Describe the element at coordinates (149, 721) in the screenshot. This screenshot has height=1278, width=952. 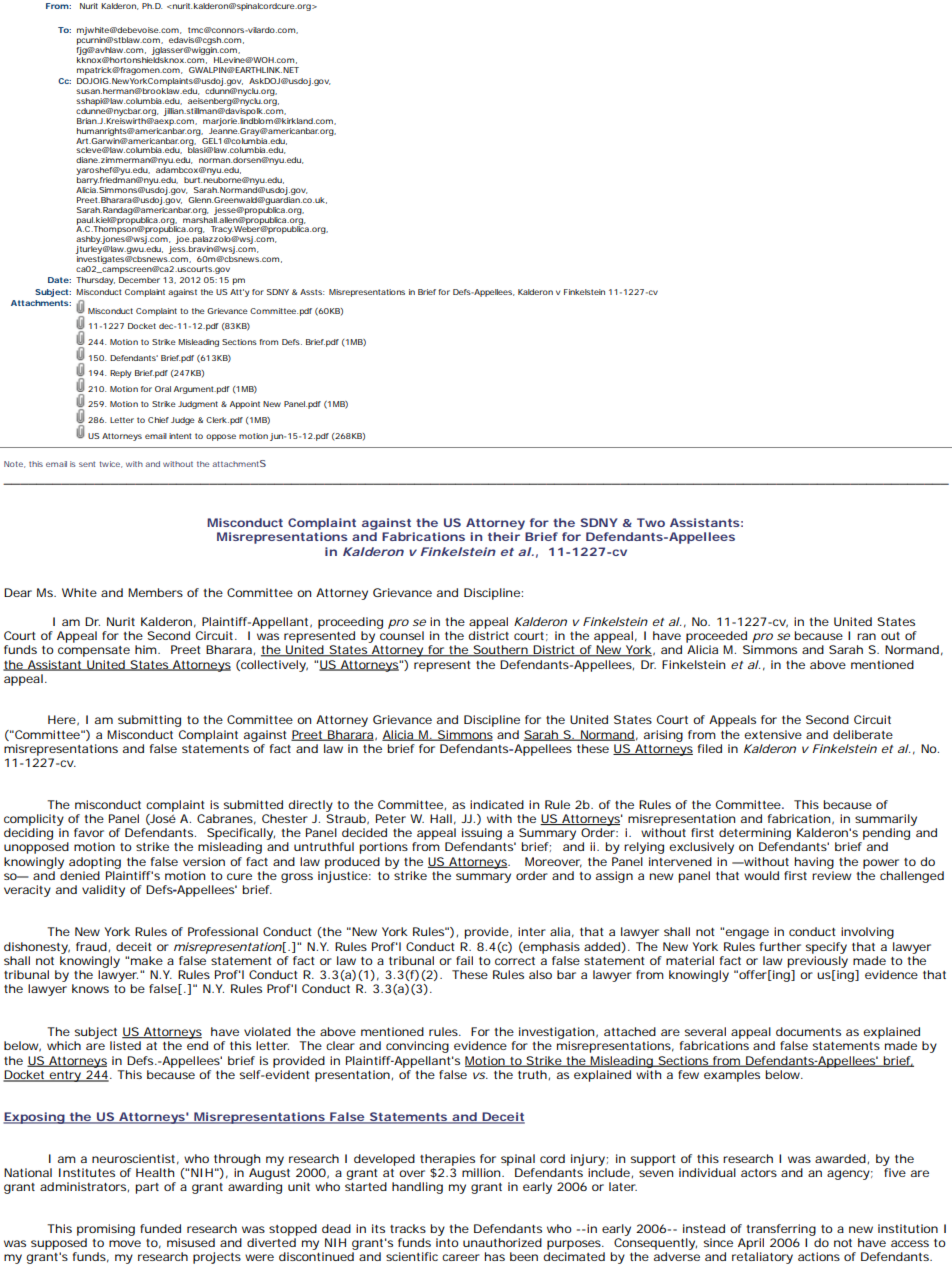
I see `submitting` at that location.
